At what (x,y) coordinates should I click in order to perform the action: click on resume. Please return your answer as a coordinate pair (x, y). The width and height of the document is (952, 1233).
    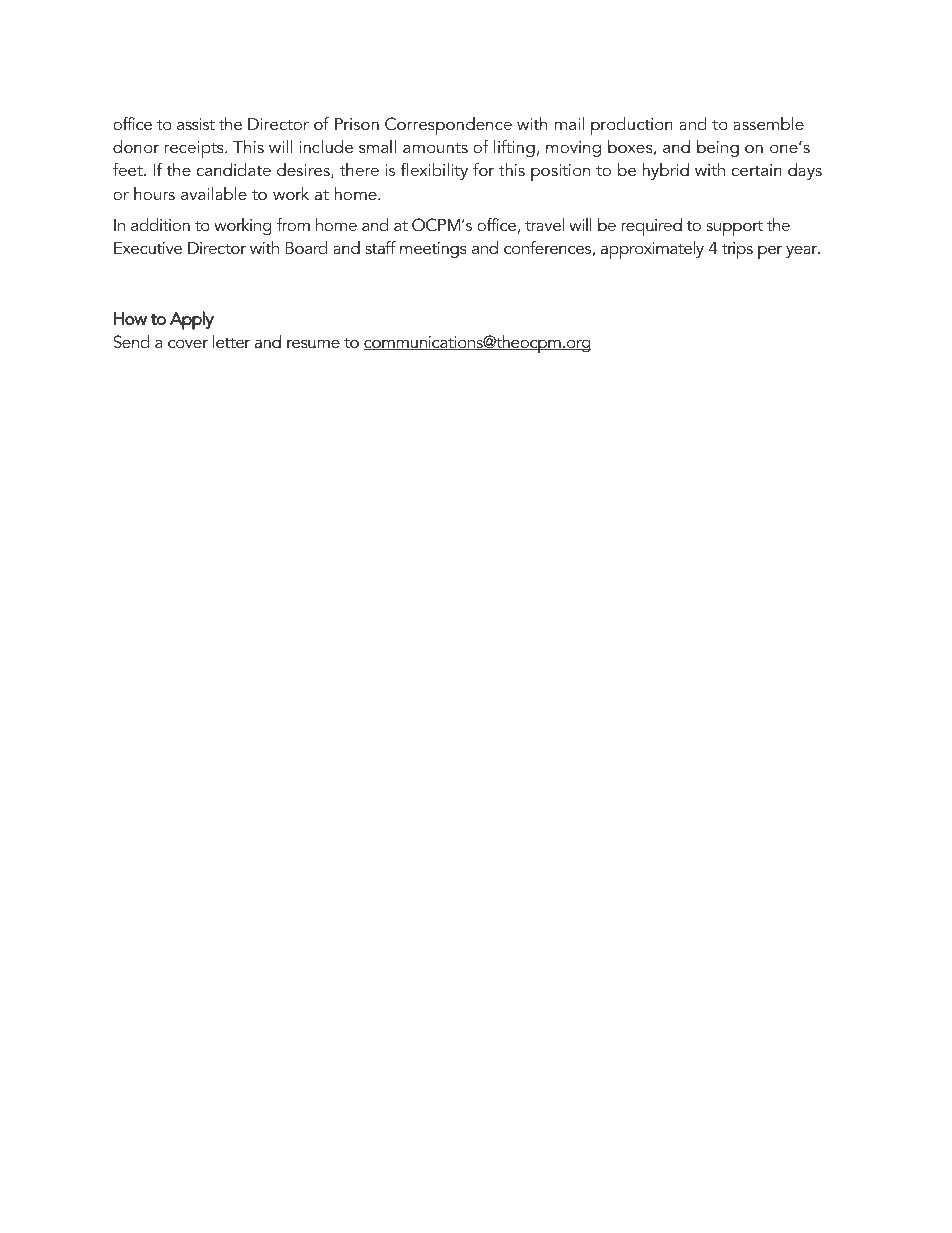
    Looking at the image, I should click on (313, 343).
